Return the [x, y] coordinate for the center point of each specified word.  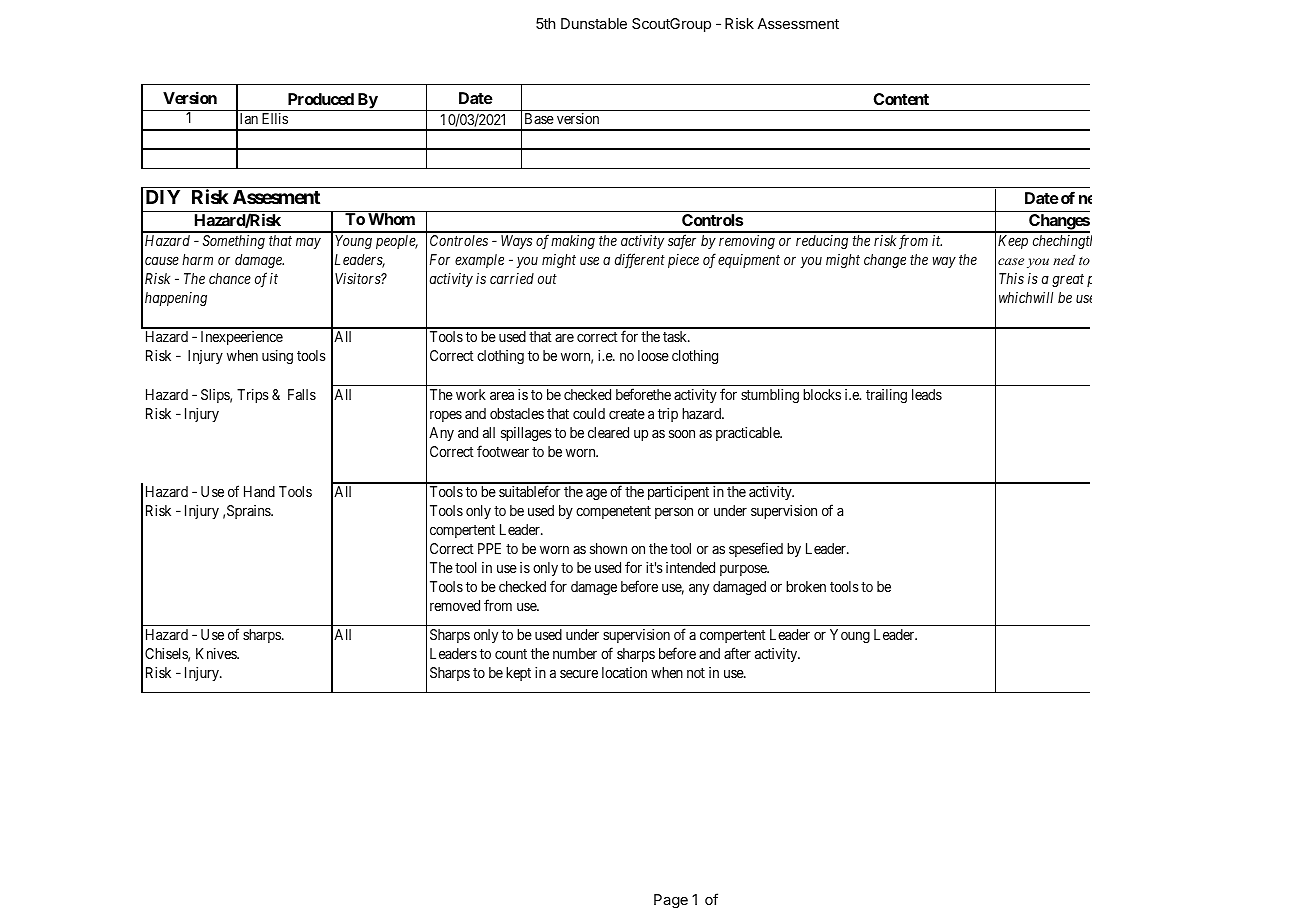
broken [806, 586]
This [1011, 278]
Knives [217, 653]
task [676, 336]
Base [539, 118]
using [277, 357]
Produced [321, 99]
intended [690, 567]
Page [671, 901]
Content [901, 99]
